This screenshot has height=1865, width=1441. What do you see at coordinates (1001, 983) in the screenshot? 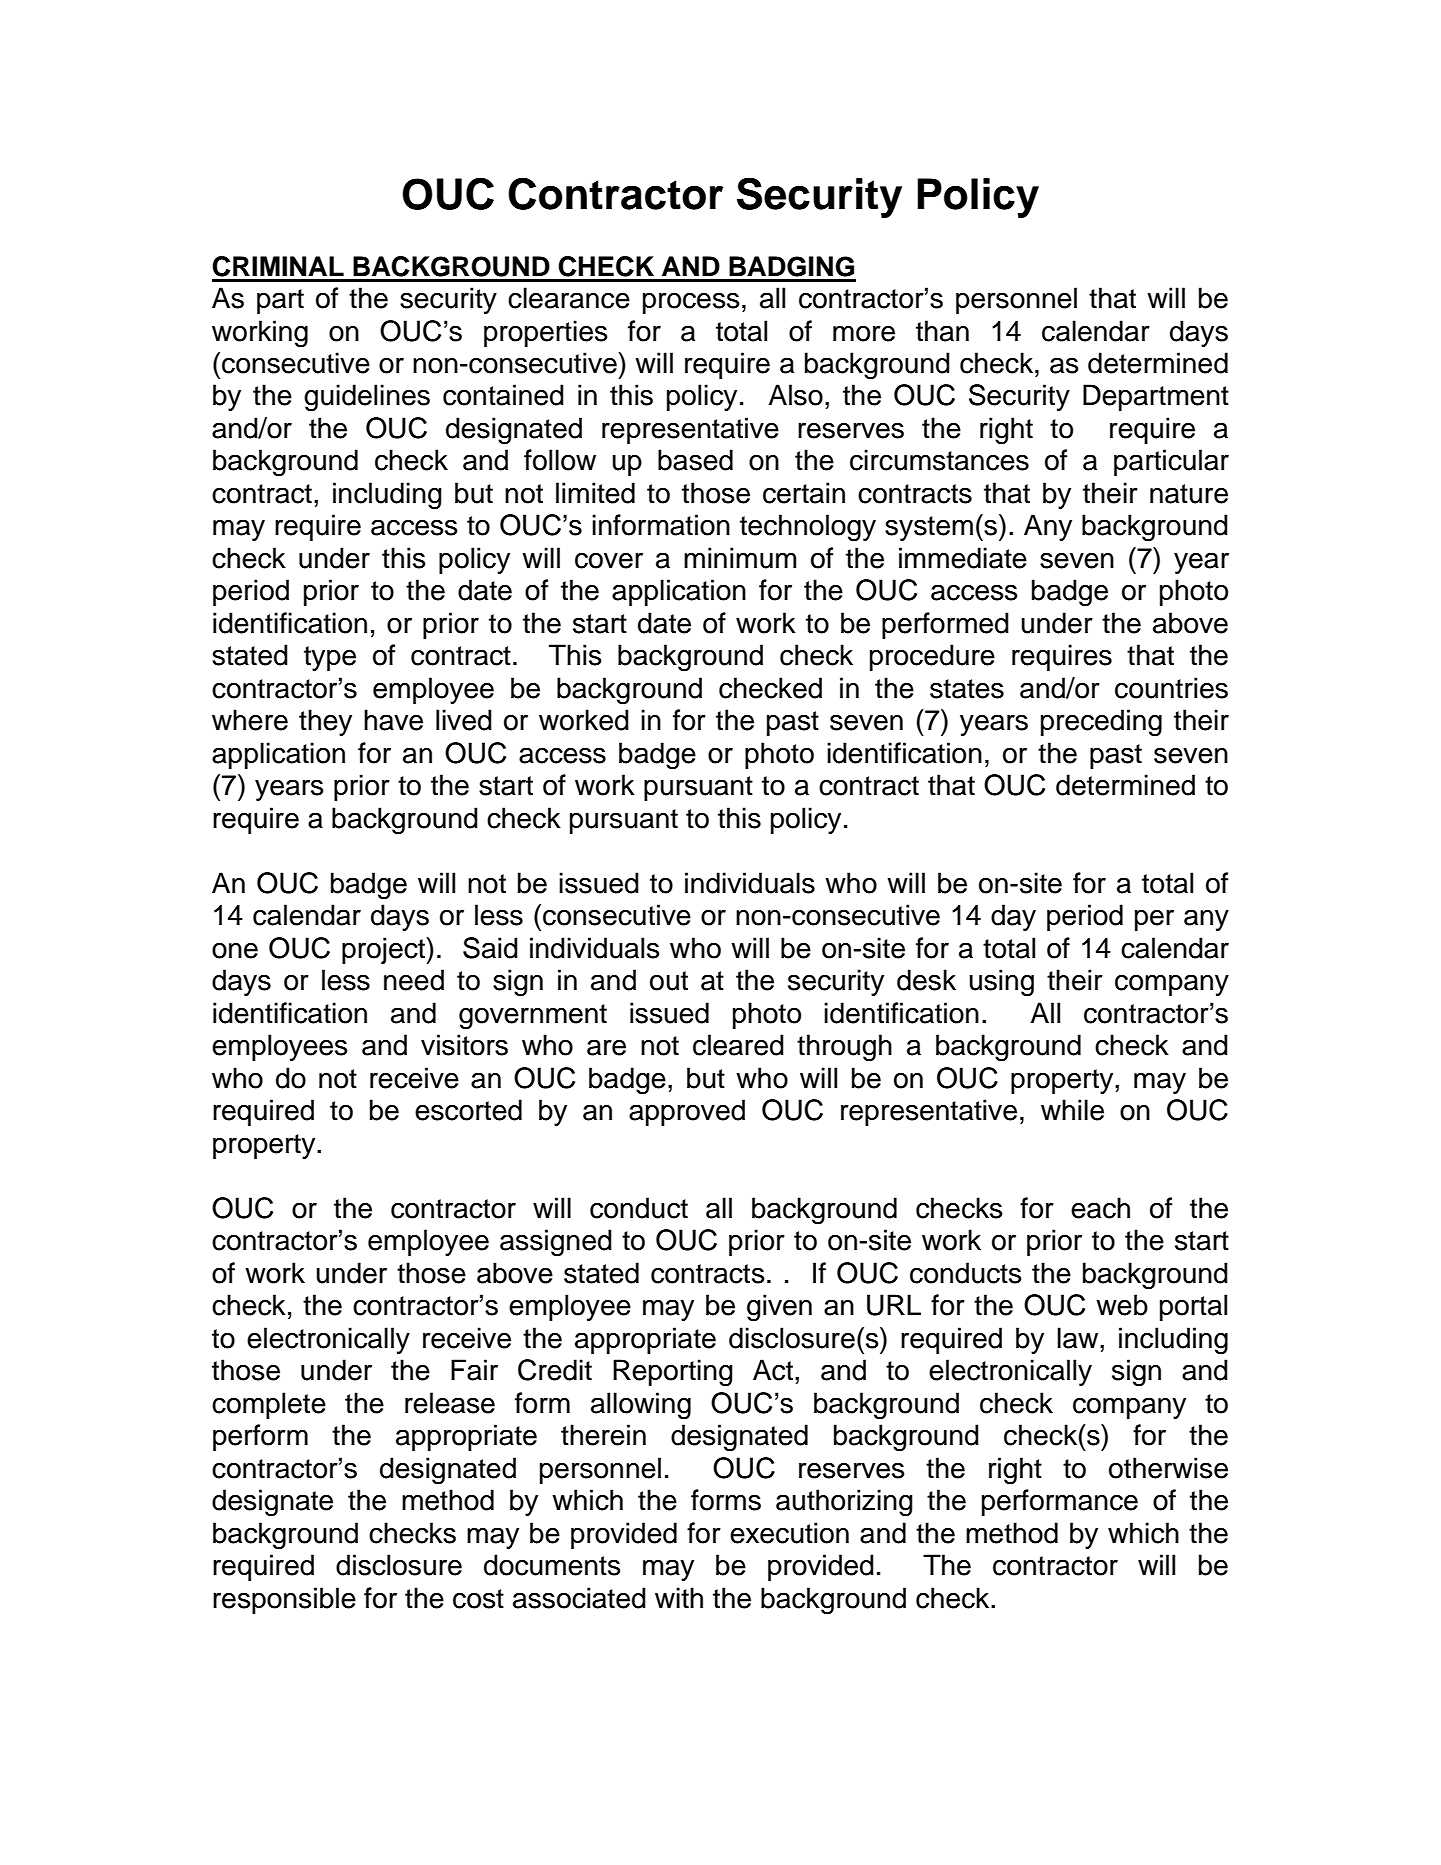
I see `using` at bounding box center [1001, 983].
